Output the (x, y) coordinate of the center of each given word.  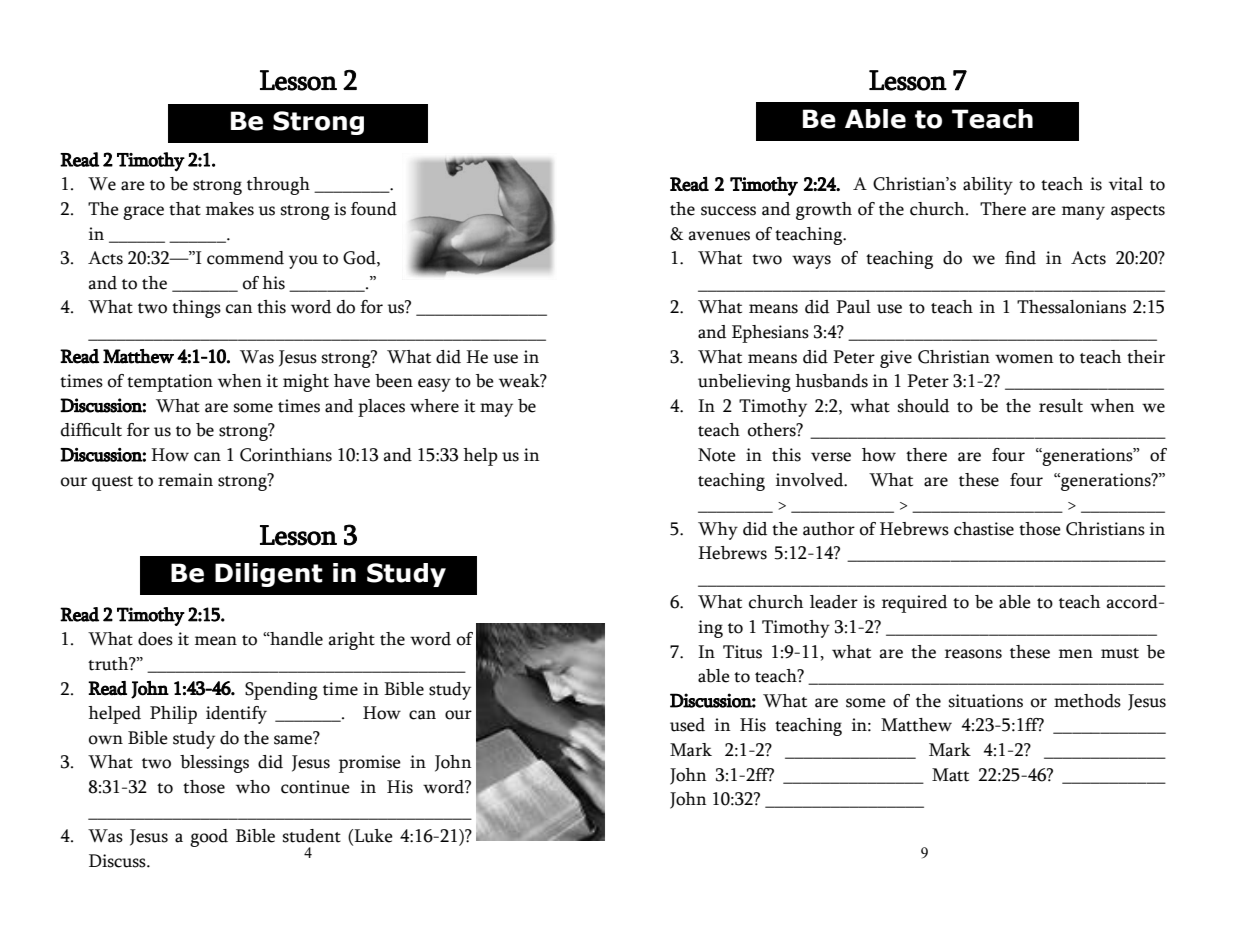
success (728, 211)
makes (230, 209)
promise (370, 764)
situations (986, 701)
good (209, 838)
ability (988, 186)
